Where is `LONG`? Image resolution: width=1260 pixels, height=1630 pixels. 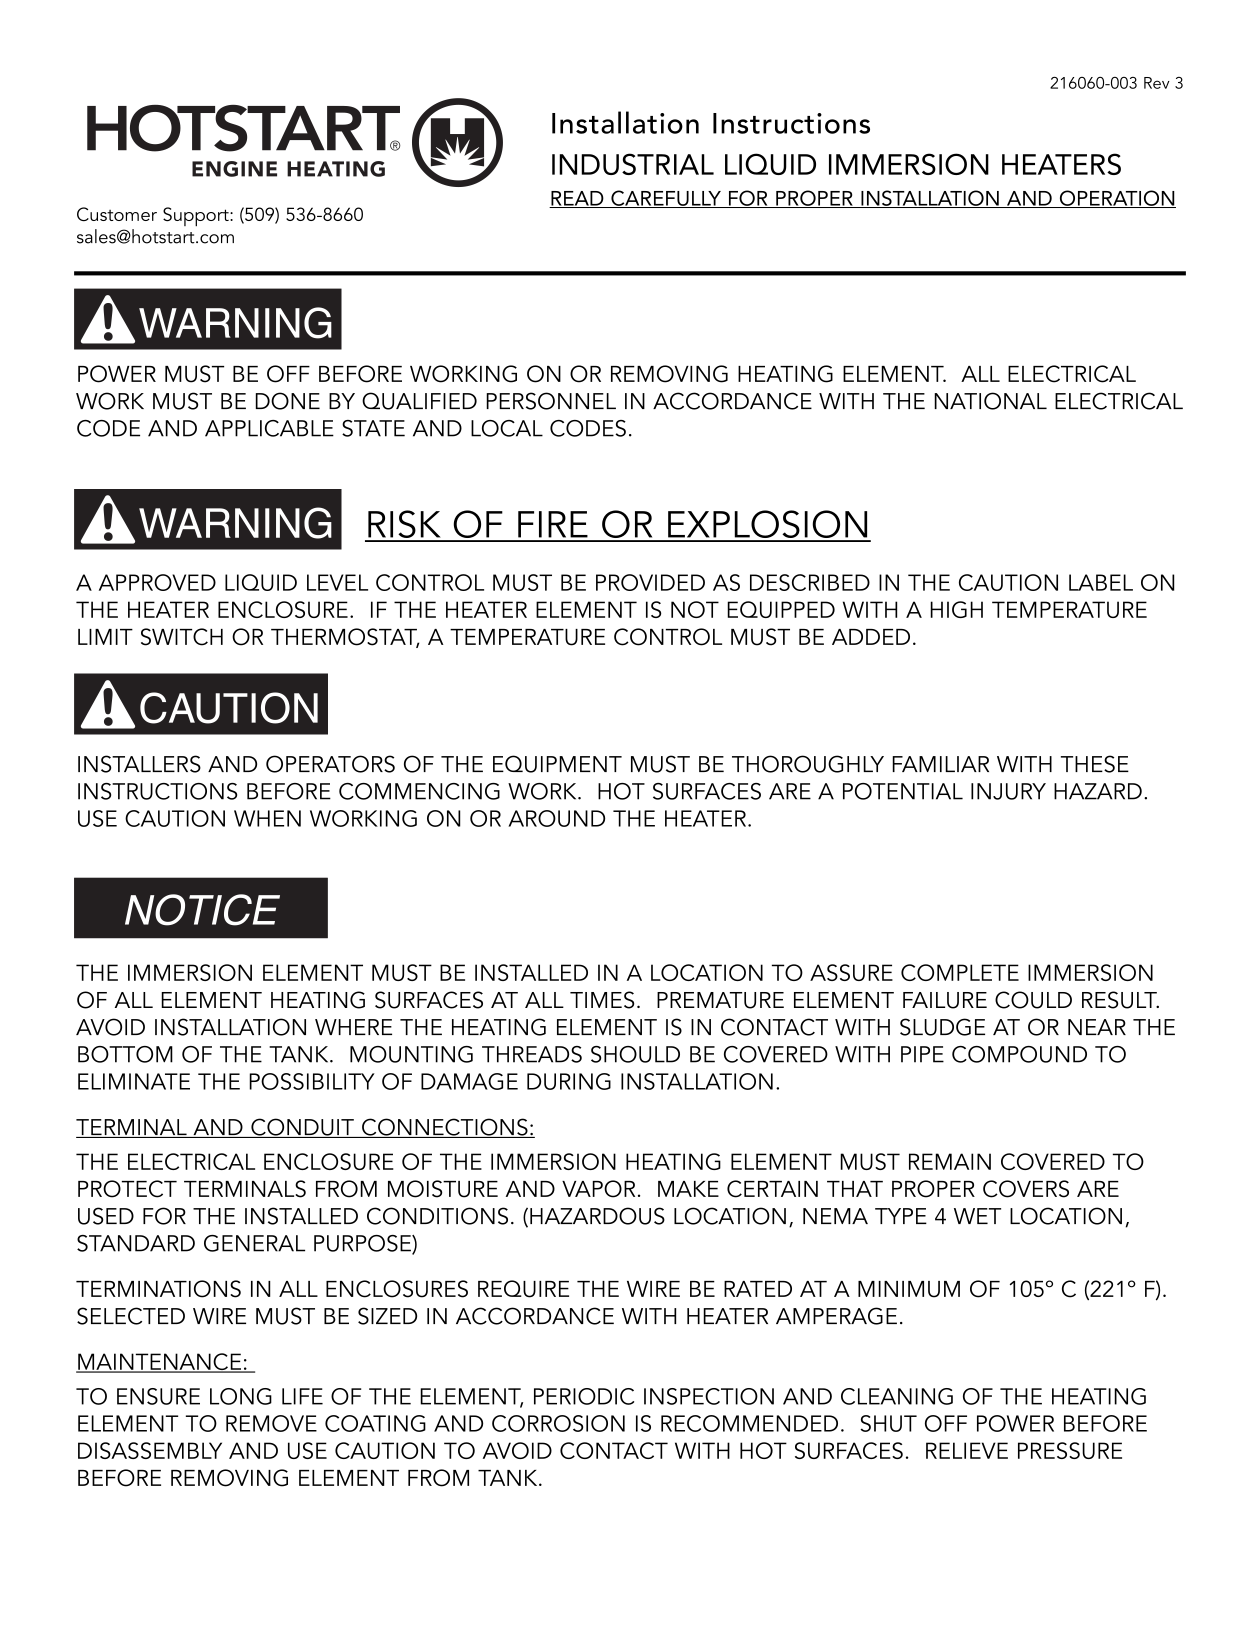
LONG is located at coordinates (241, 1396).
